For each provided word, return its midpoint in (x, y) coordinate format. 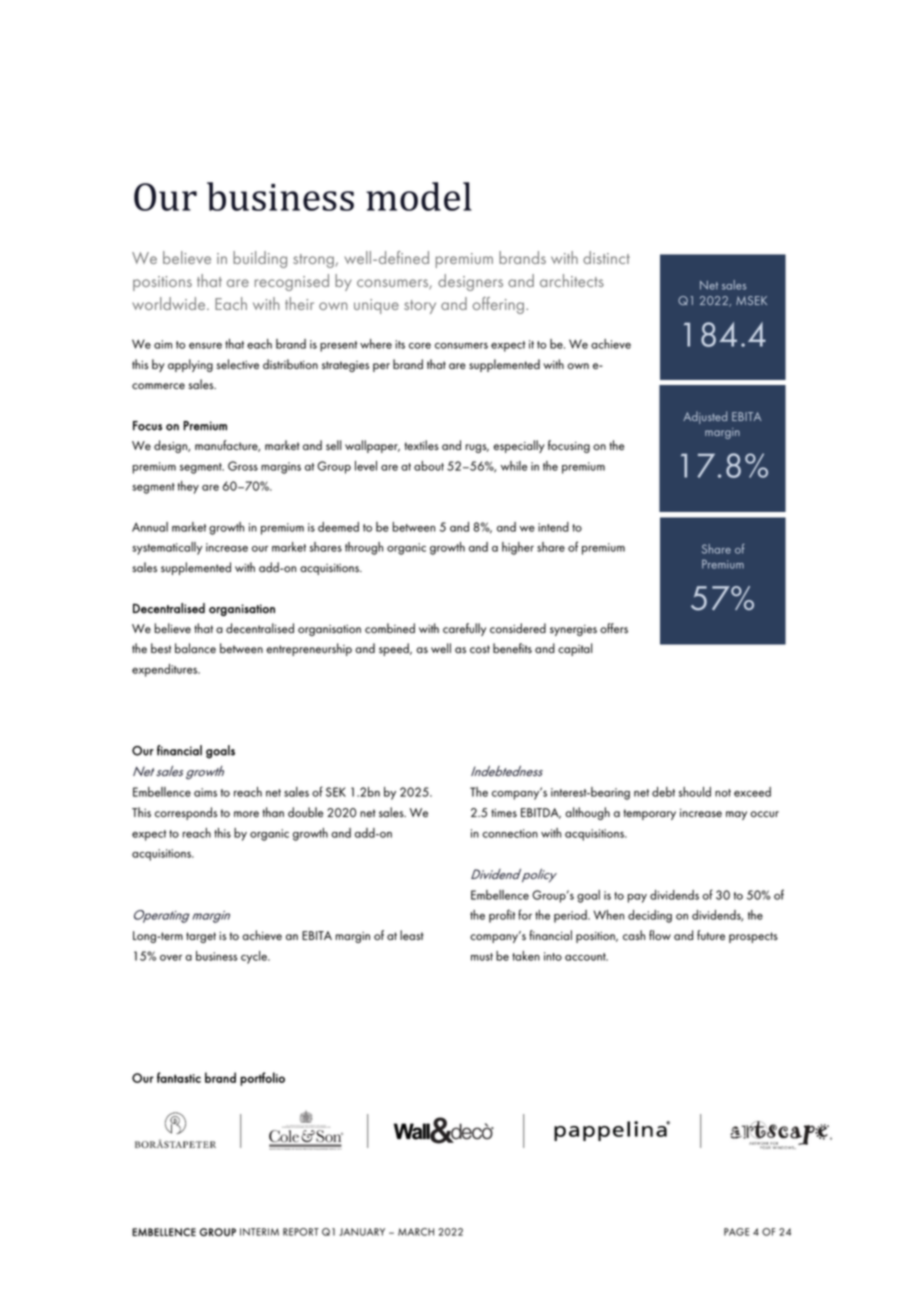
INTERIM (259, 1232)
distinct (606, 257)
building (260, 259)
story (420, 307)
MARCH (416, 1232)
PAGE (736, 1232)
